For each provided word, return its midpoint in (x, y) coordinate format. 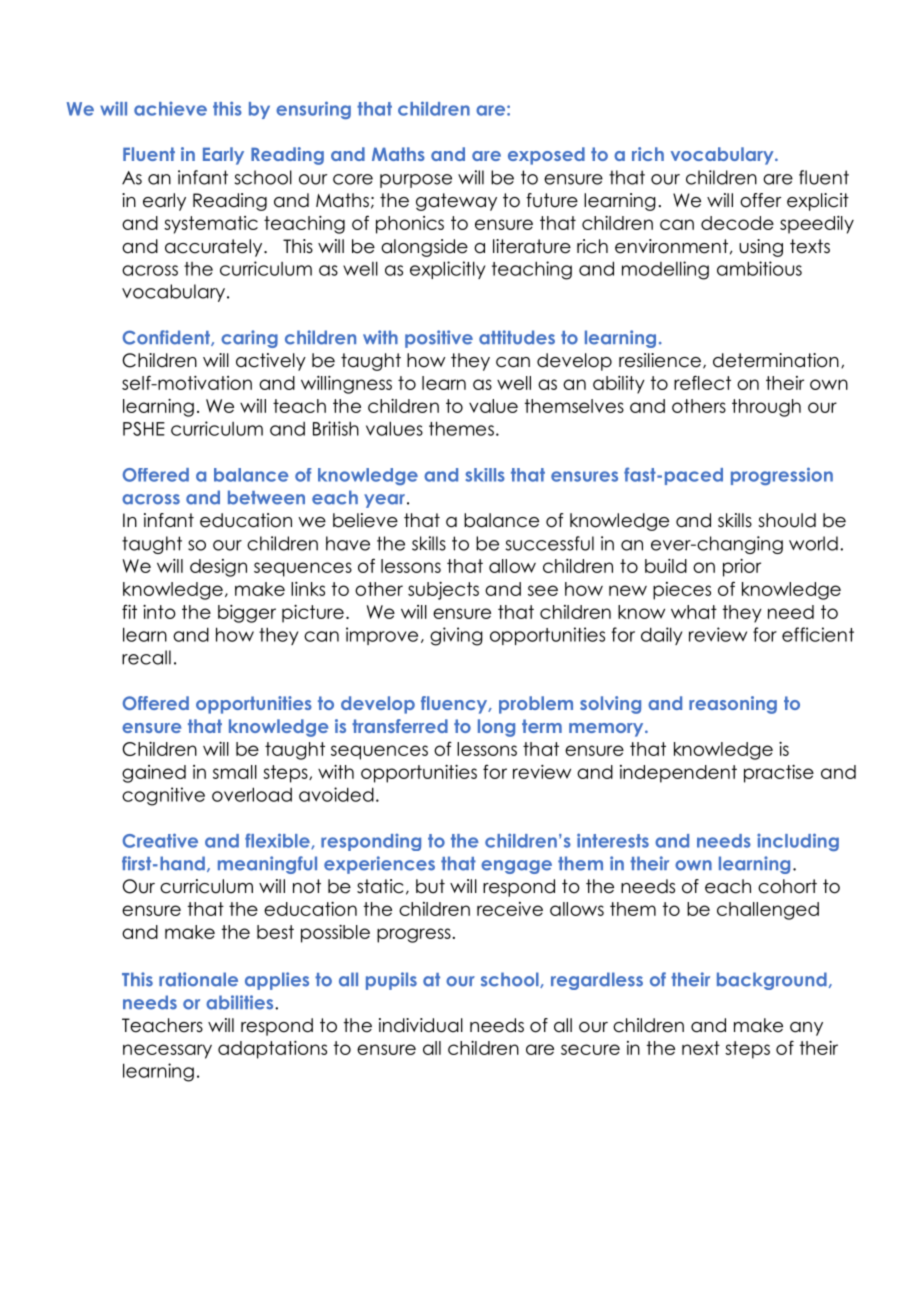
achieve (170, 109)
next (701, 1048)
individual (421, 1025)
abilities (241, 1002)
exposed (546, 156)
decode (737, 223)
